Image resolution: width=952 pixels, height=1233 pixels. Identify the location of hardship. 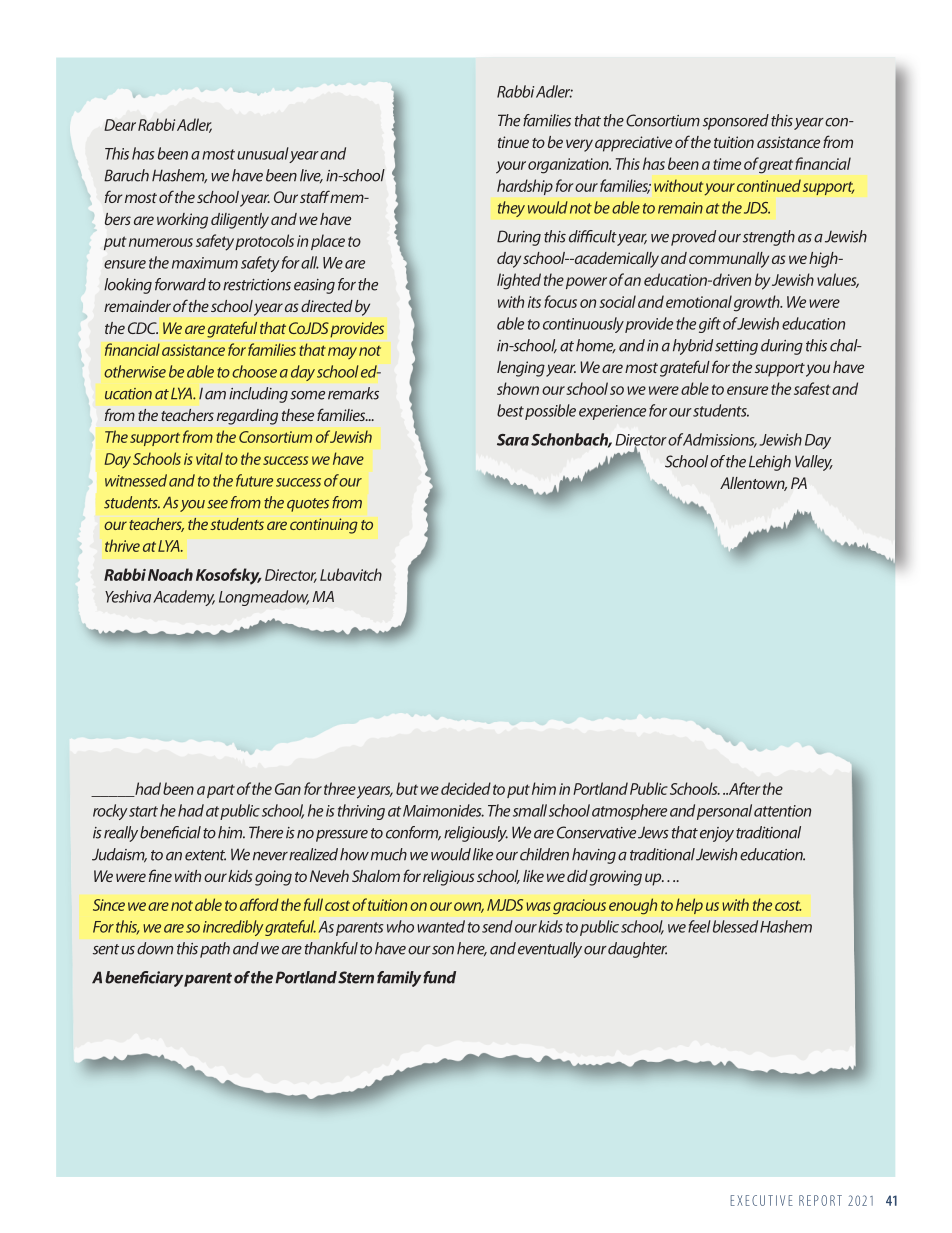
(525, 187).
